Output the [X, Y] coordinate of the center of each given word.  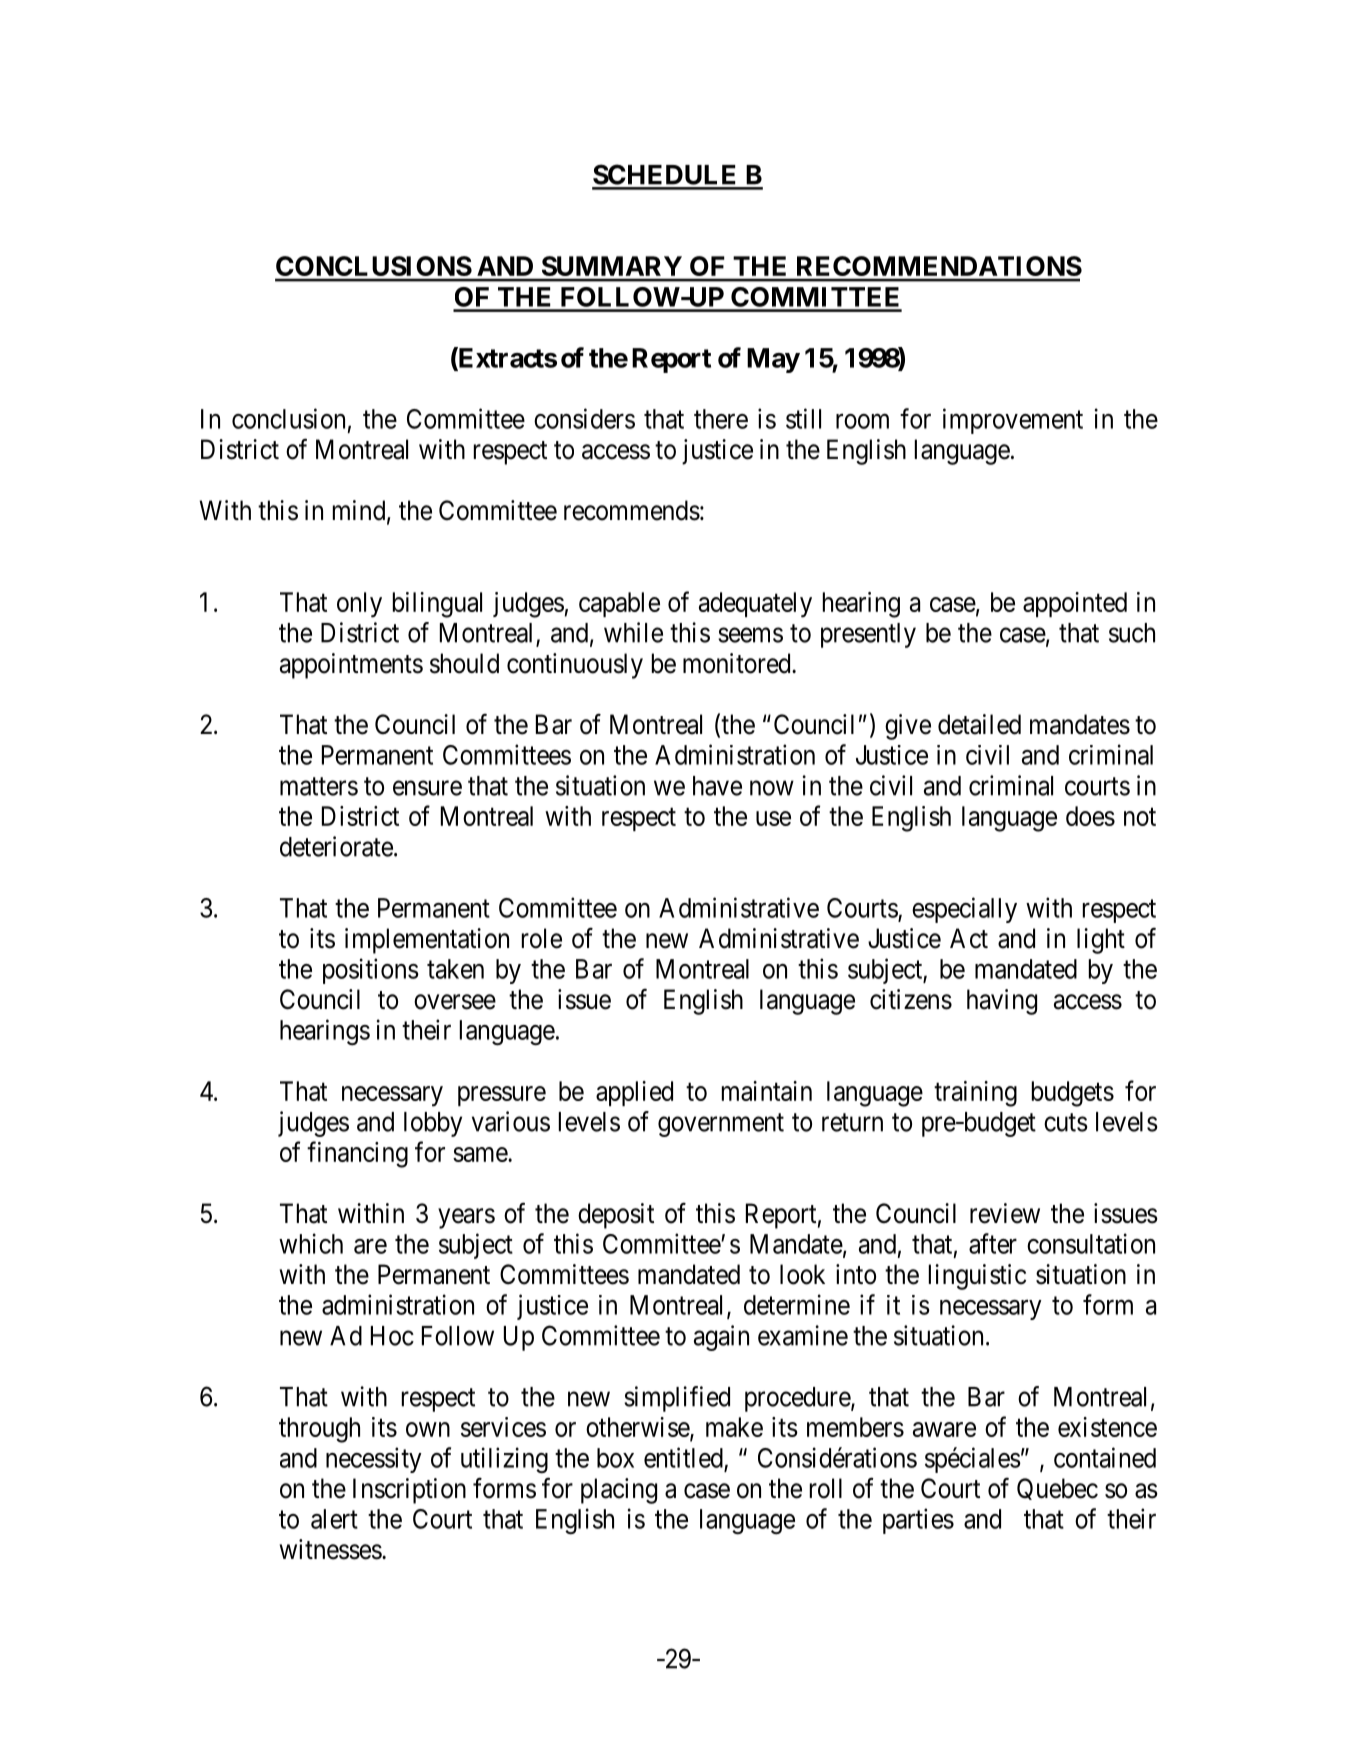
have [717, 786]
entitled [683, 1457]
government [721, 1125]
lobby [433, 1124]
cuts [1066, 1122]
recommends [632, 510]
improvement [1013, 421]
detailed [979, 724]
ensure [427, 788]
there [721, 419]
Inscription [409, 1491]
